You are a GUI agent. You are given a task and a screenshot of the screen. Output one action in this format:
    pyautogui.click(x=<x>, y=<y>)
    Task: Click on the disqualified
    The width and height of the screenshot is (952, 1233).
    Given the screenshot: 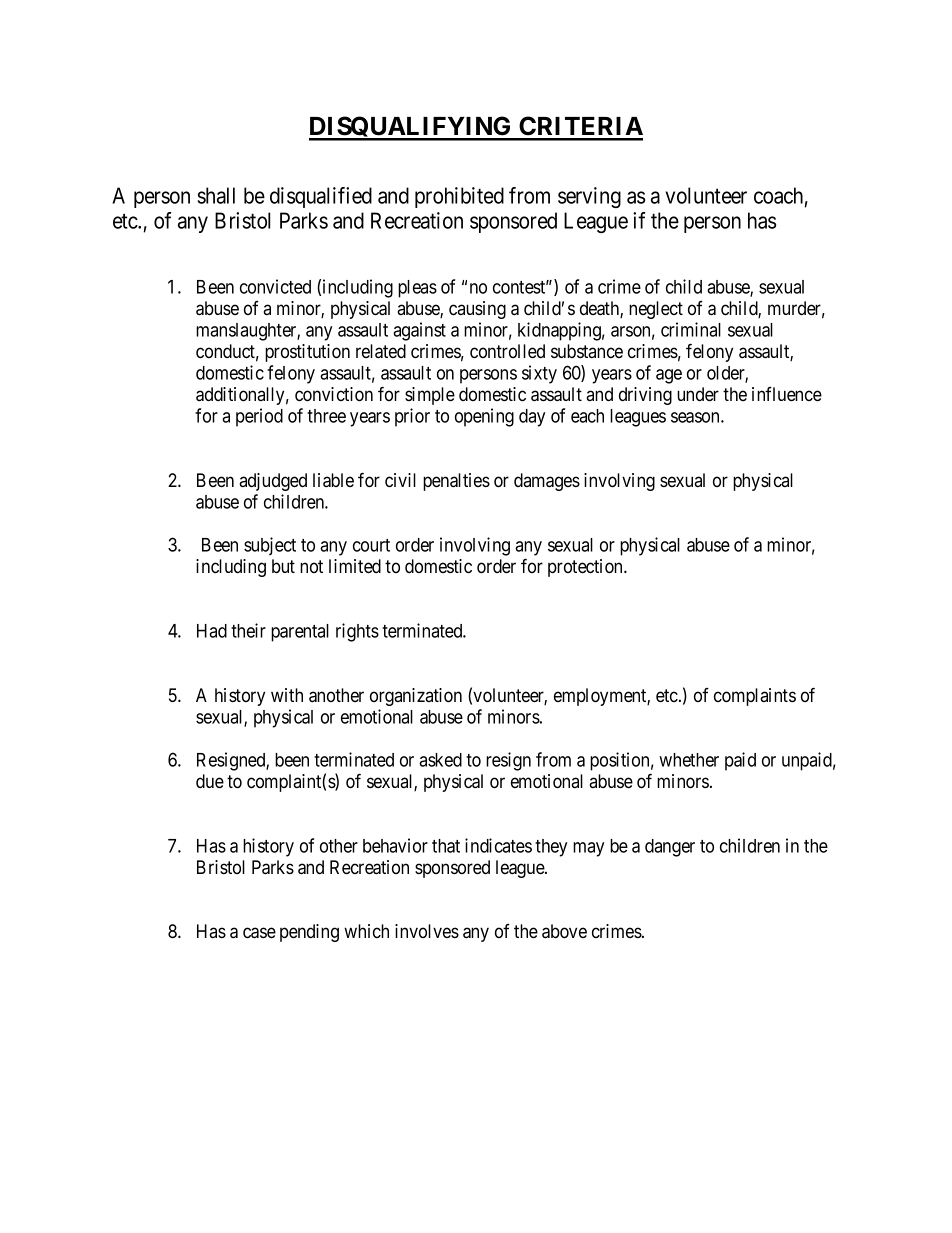 What is the action you would take?
    pyautogui.click(x=321, y=197)
